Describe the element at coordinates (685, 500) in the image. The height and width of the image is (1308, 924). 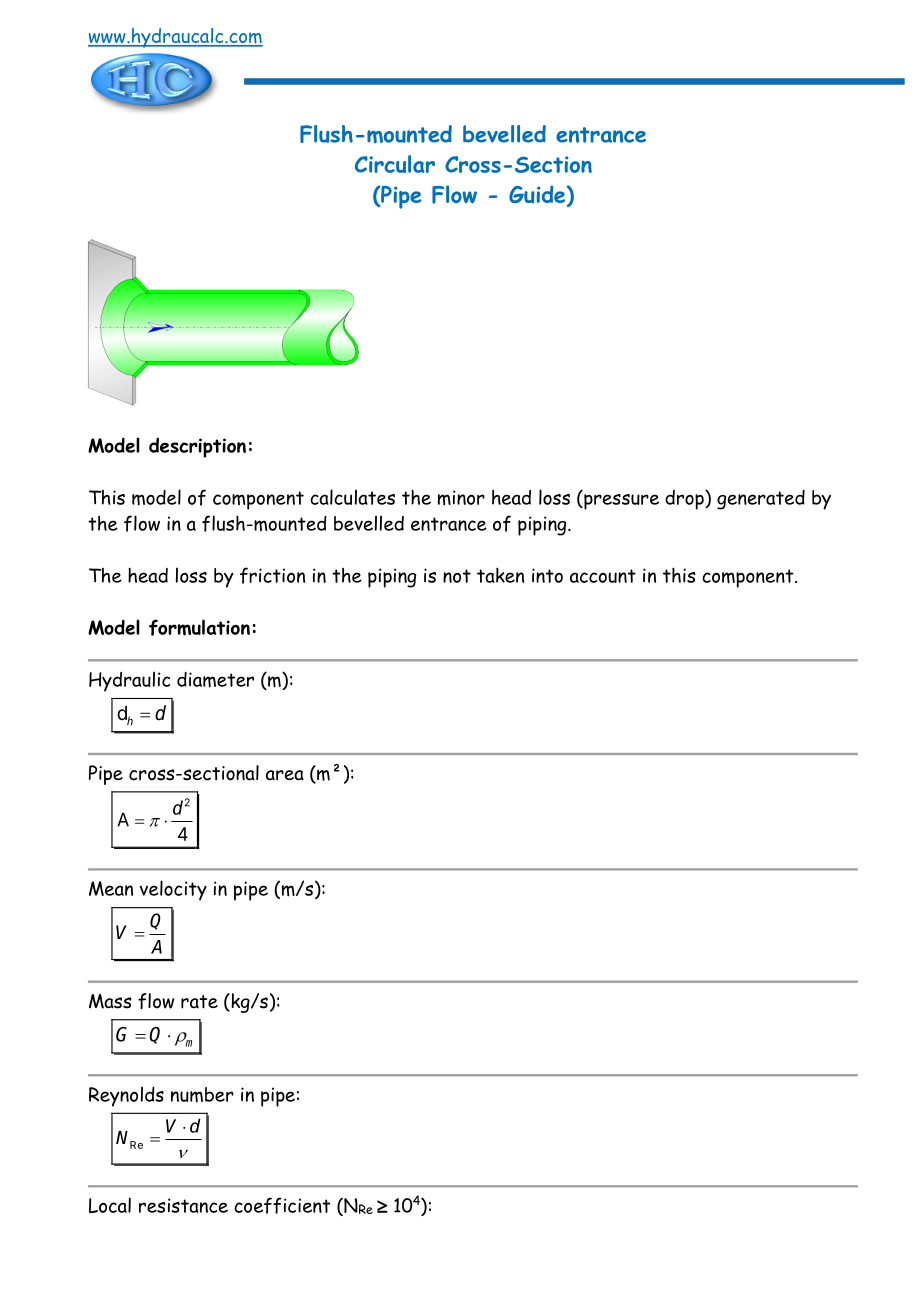
I see `drop` at that location.
